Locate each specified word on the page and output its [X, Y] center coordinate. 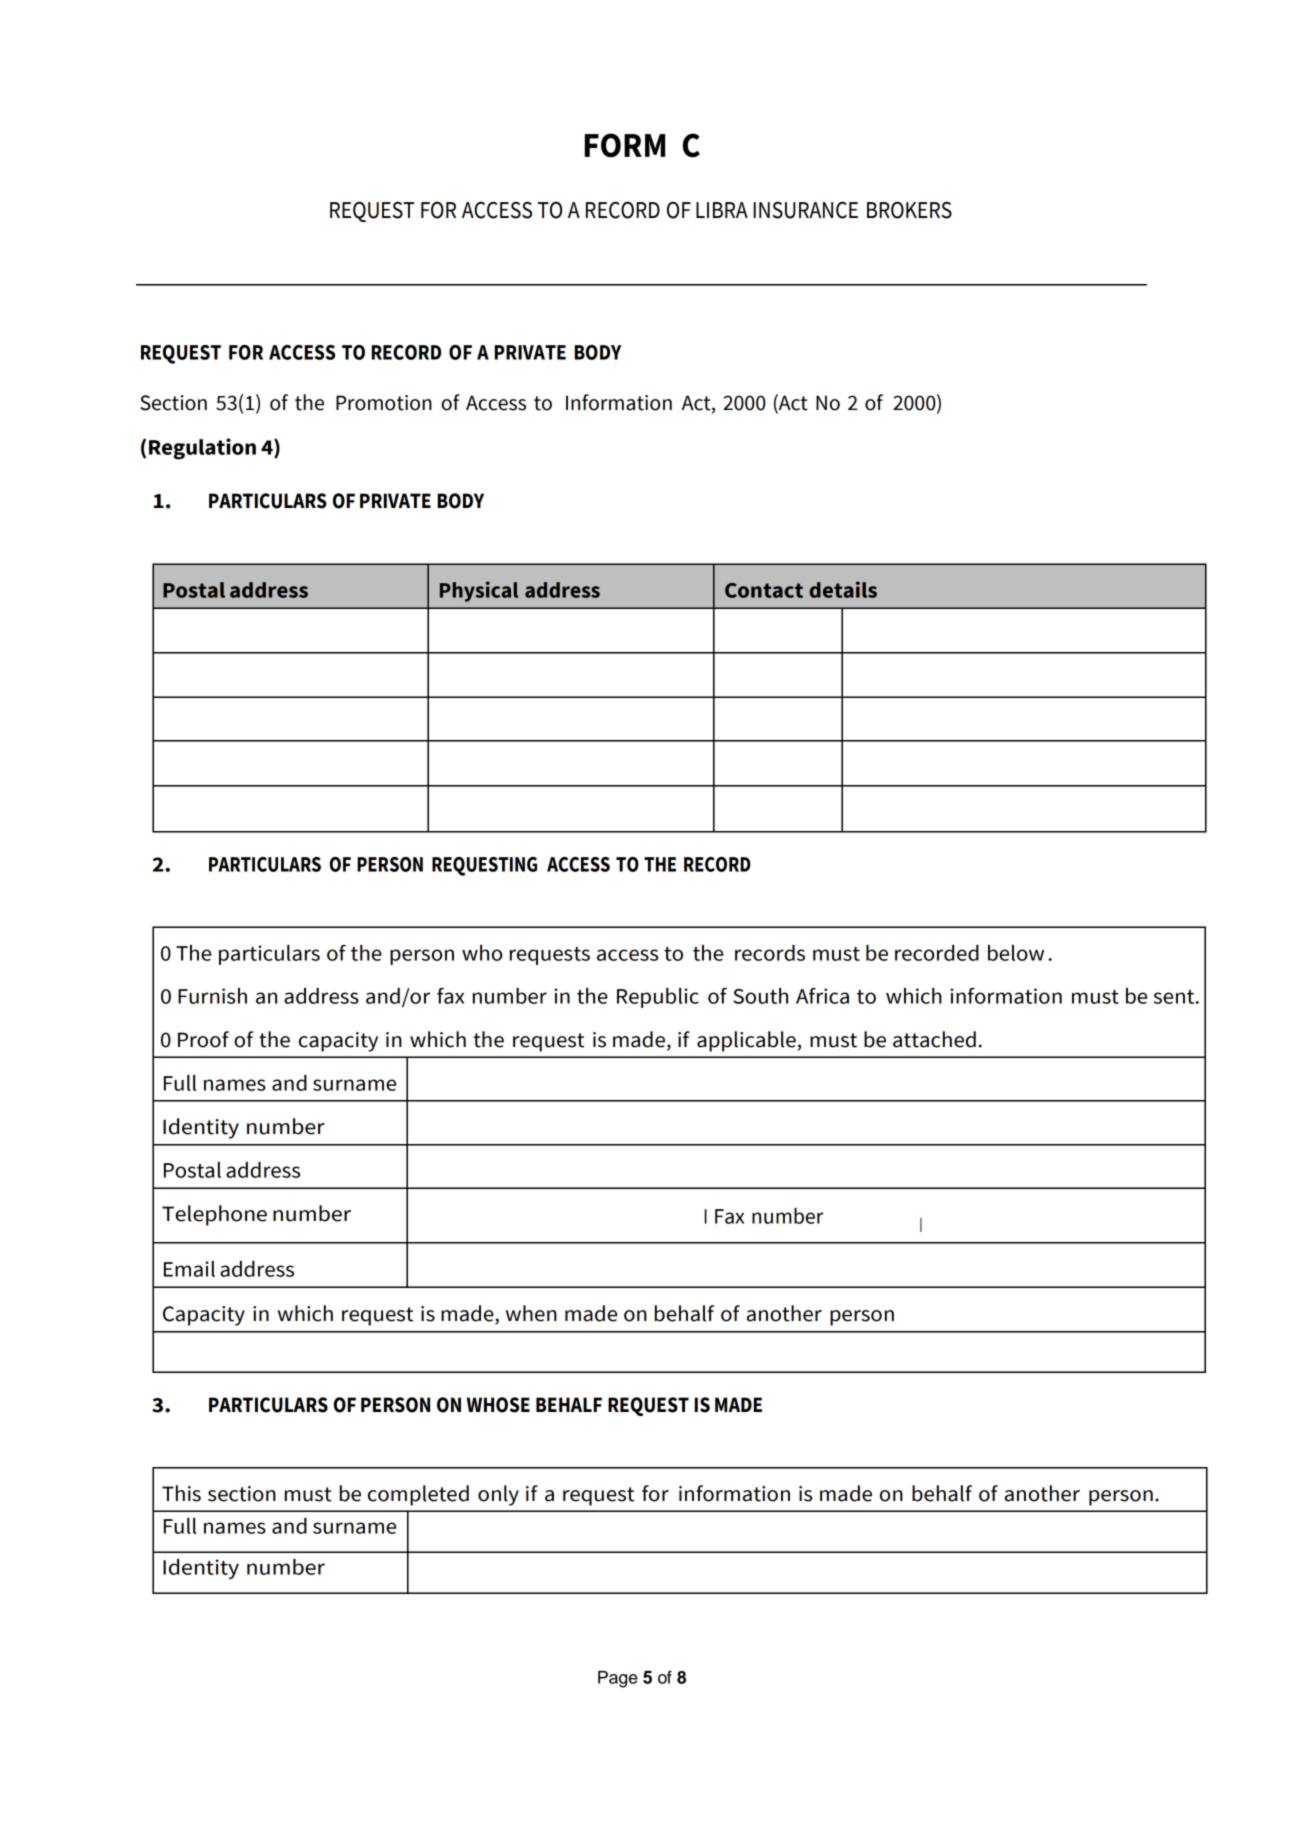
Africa [822, 996]
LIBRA [722, 210]
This [181, 1493]
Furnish [212, 996]
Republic [658, 998]
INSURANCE [805, 210]
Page [618, 1679]
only [498, 1495]
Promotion [384, 403]
